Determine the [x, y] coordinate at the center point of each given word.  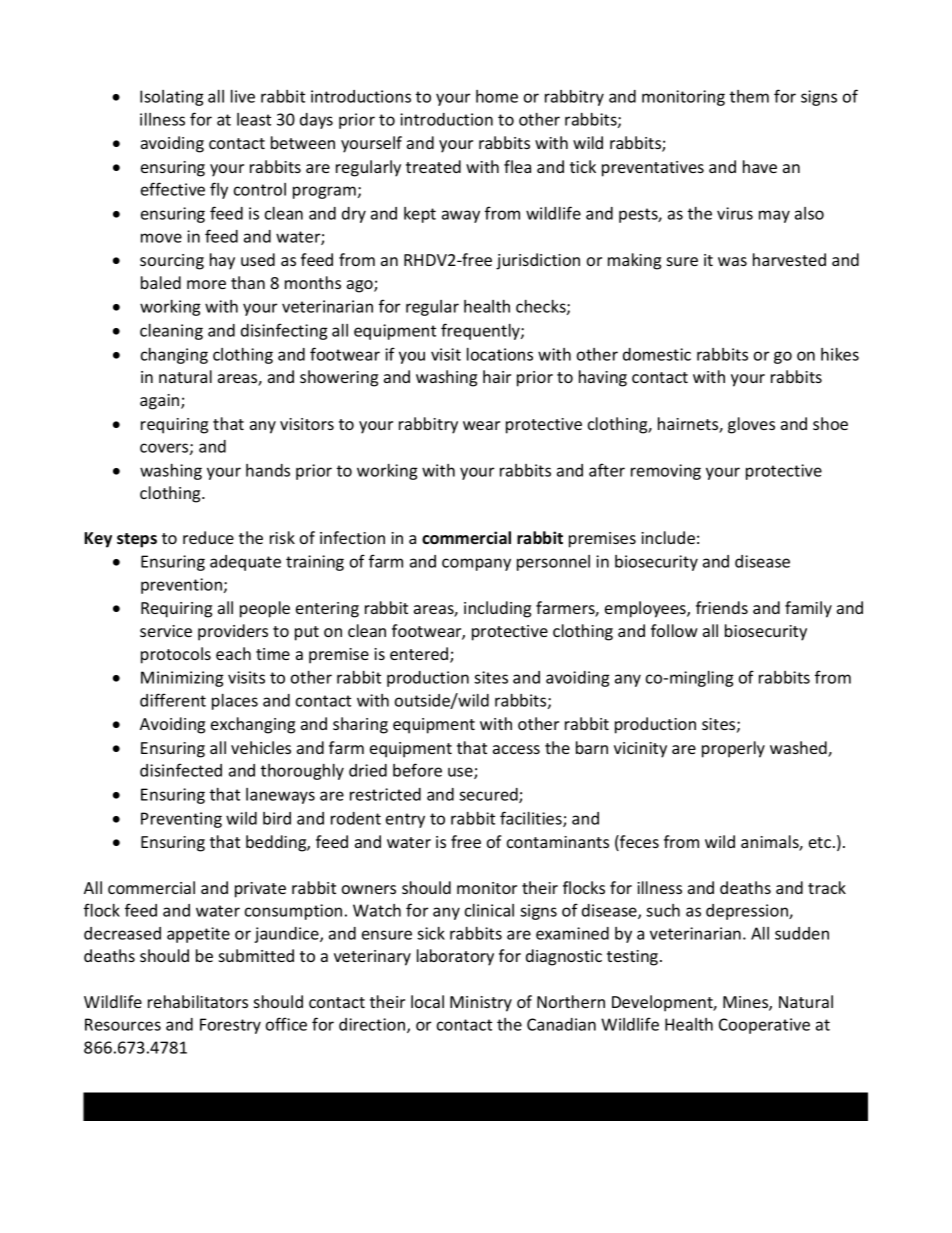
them [749, 96]
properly [733, 749]
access [516, 749]
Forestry [230, 1026]
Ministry [481, 1004]
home [497, 96]
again [161, 402]
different [173, 700]
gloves [751, 425]
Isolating [172, 98]
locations [500, 354]
